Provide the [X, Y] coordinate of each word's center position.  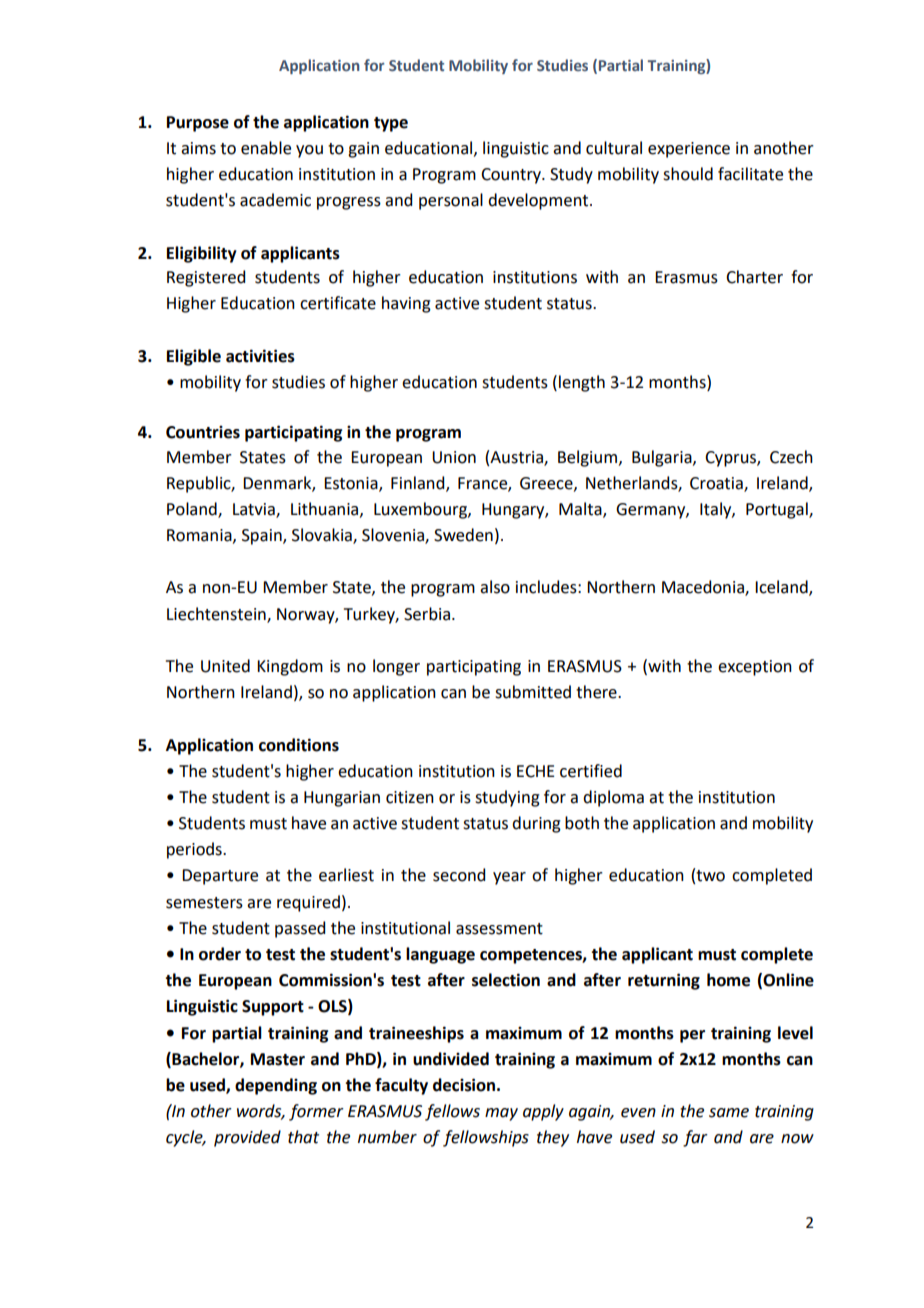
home [728, 980]
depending [276, 1086]
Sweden [463, 535]
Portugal [778, 510]
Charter [754, 277]
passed [300, 929]
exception [755, 668]
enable [266, 148]
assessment [499, 929]
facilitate [750, 174]
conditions [299, 745]
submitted [533, 692]
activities [260, 356]
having [406, 304]
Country [512, 176]
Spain [263, 537]
